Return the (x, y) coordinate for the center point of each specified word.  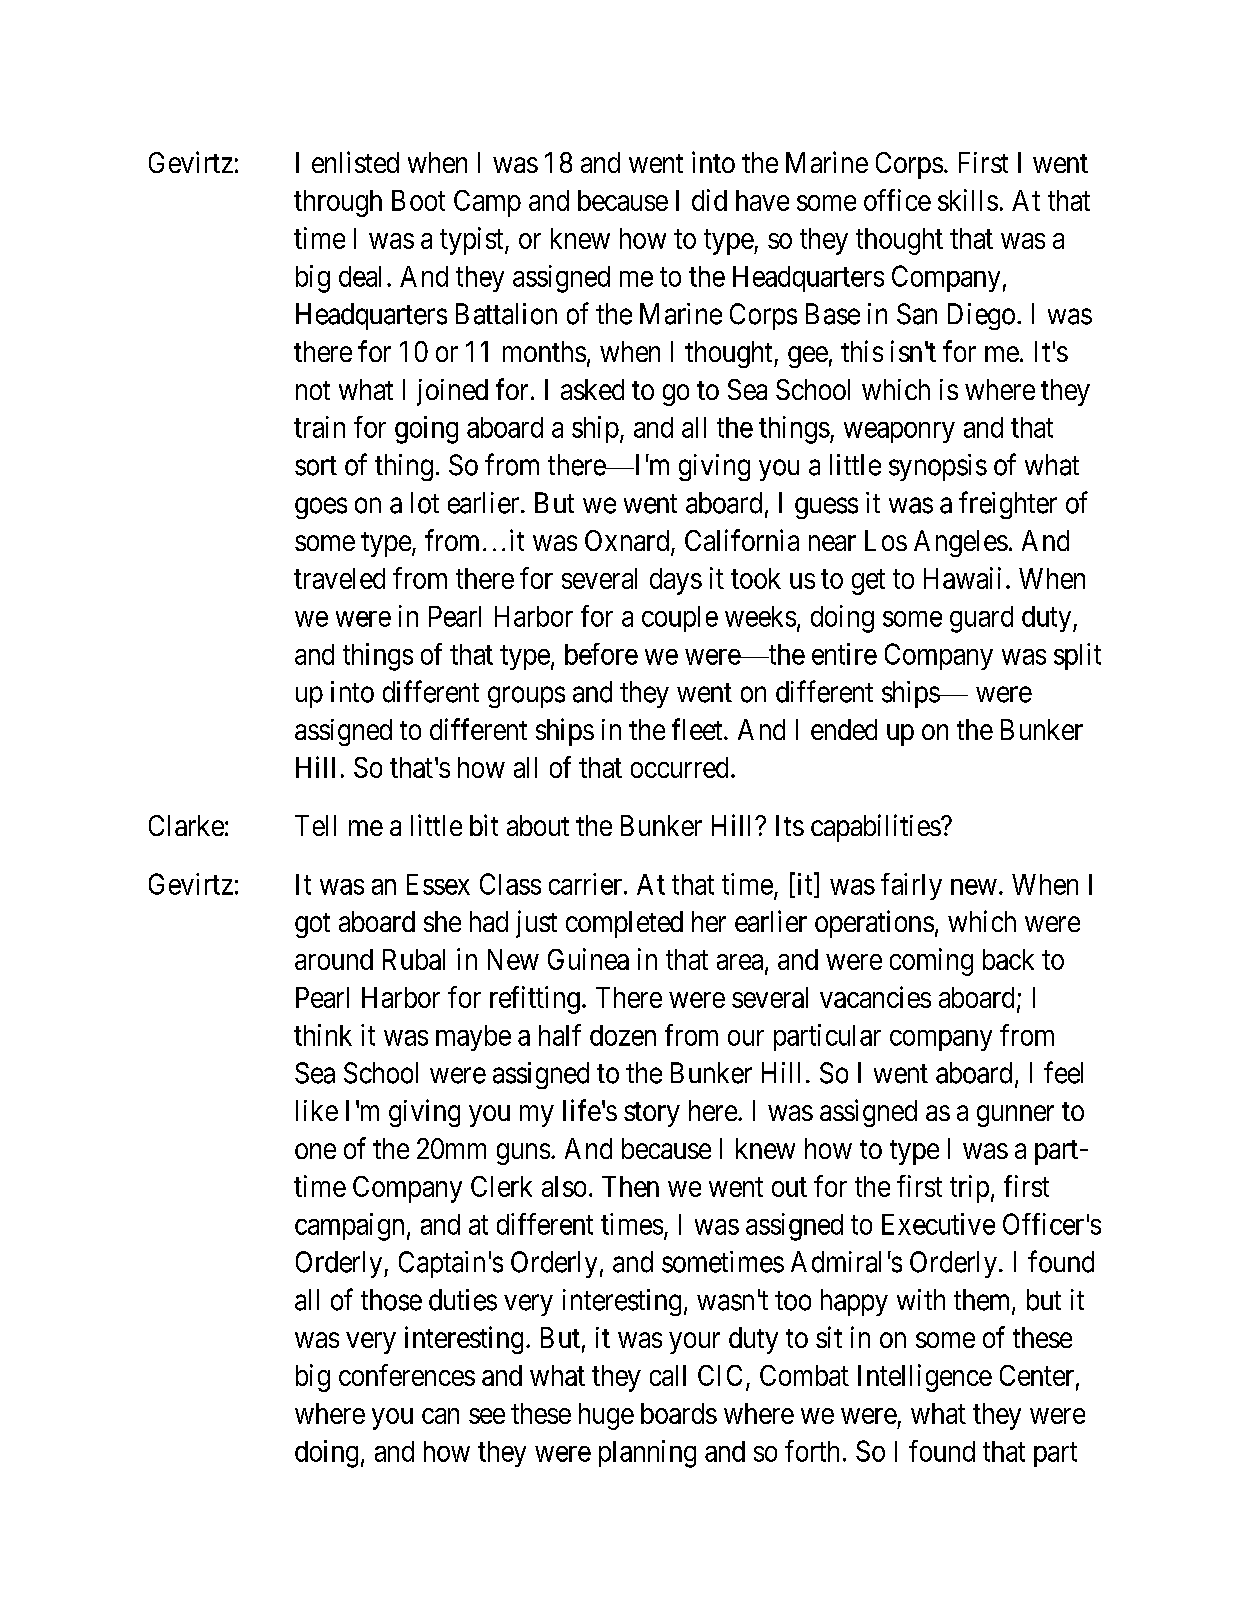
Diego (981, 316)
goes (321, 508)
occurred (679, 767)
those (391, 1300)
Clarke (186, 825)
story (652, 1114)
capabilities (876, 828)
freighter (1008, 505)
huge (606, 1416)
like (317, 1110)
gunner (1015, 1116)
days (676, 581)
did (709, 200)
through (338, 203)
